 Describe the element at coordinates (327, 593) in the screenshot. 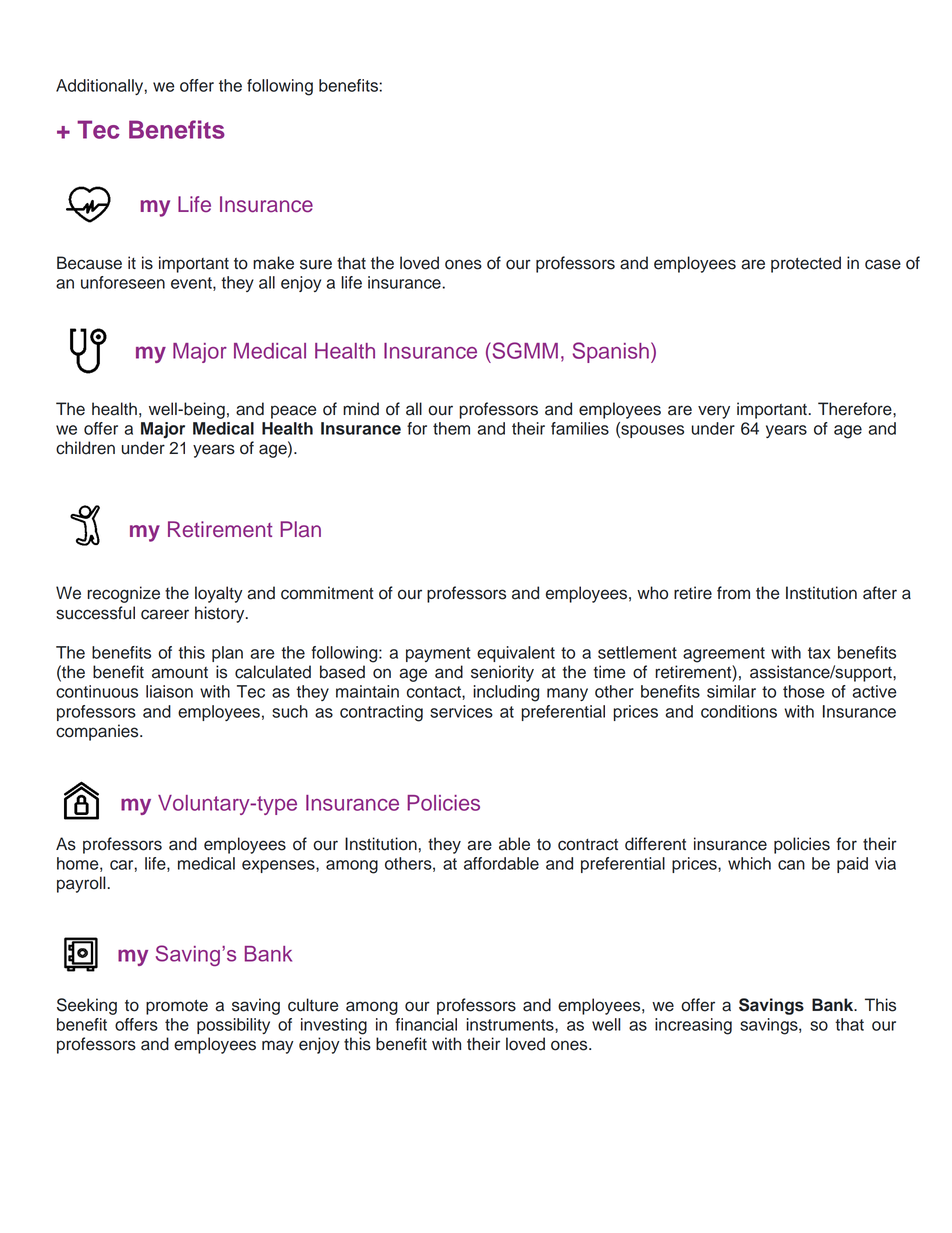

I see `commitment` at that location.
